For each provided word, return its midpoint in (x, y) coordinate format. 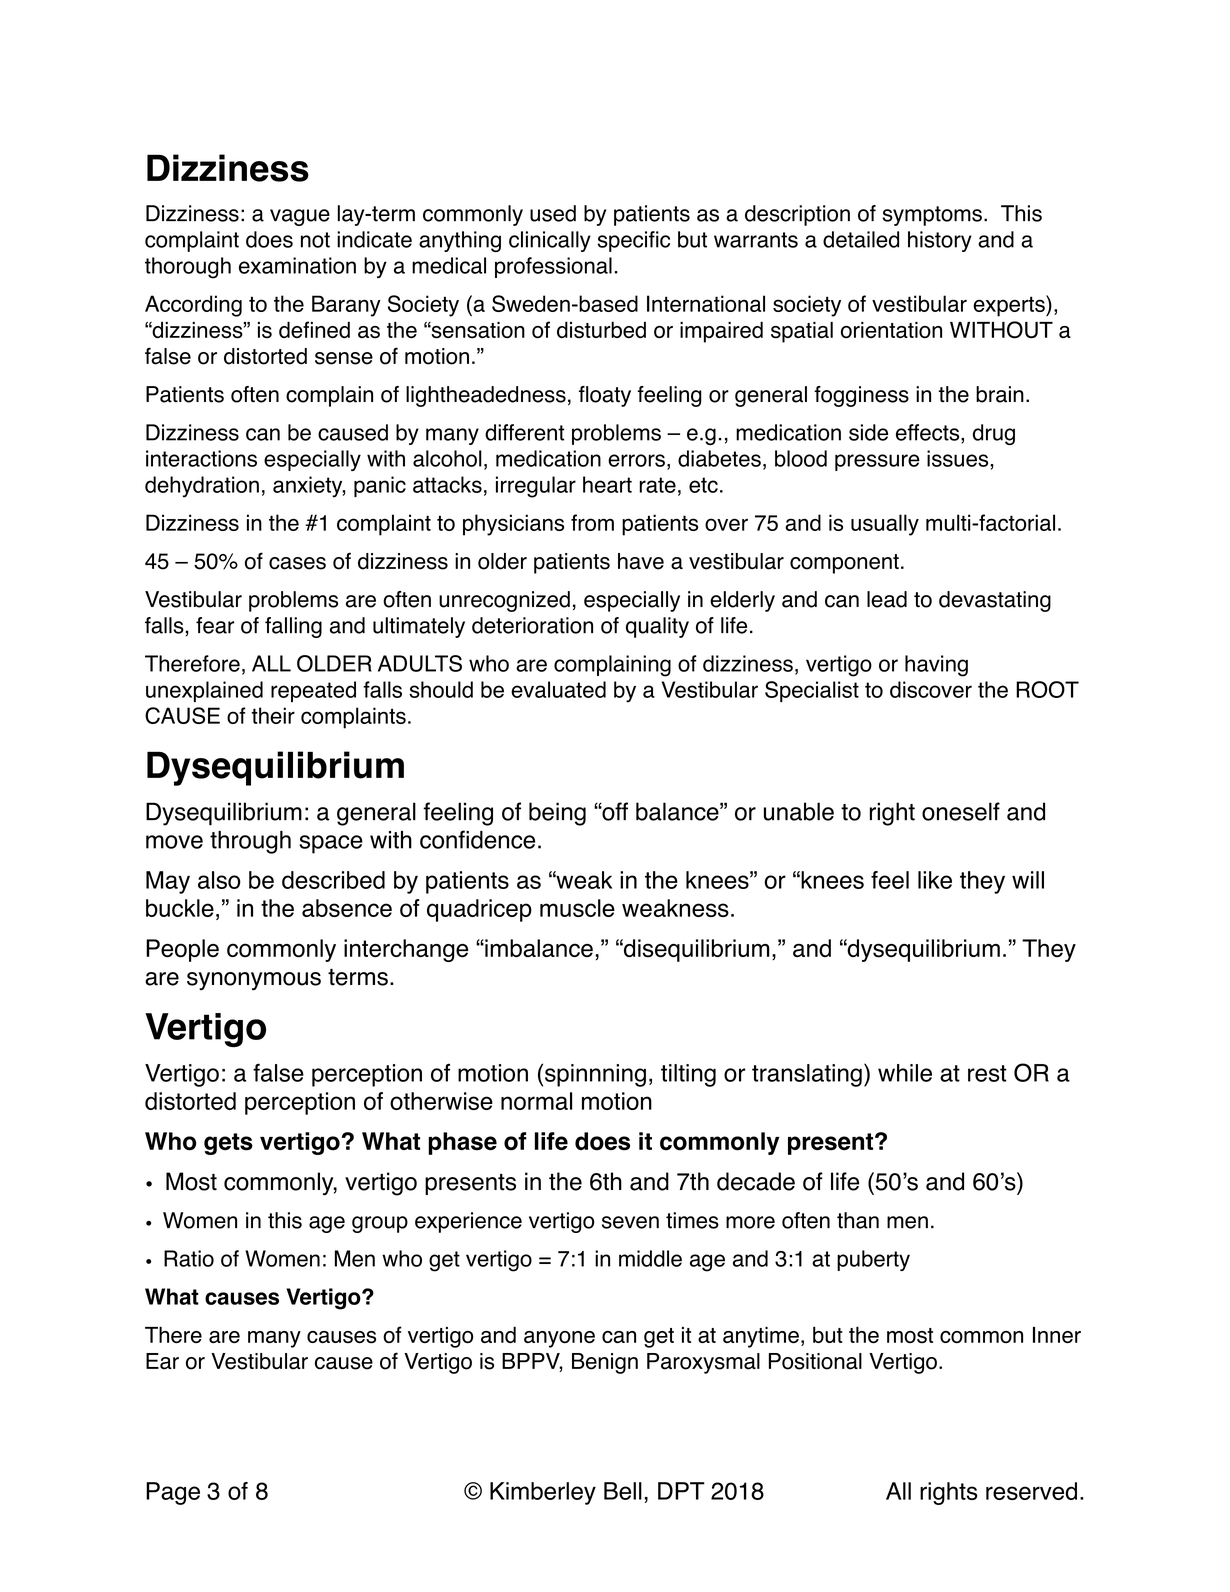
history (940, 241)
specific (633, 241)
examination (297, 265)
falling (293, 627)
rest (987, 1073)
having (936, 666)
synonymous (254, 981)
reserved (1031, 1491)
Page (173, 1493)
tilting (688, 1075)
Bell (623, 1491)
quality (657, 627)
